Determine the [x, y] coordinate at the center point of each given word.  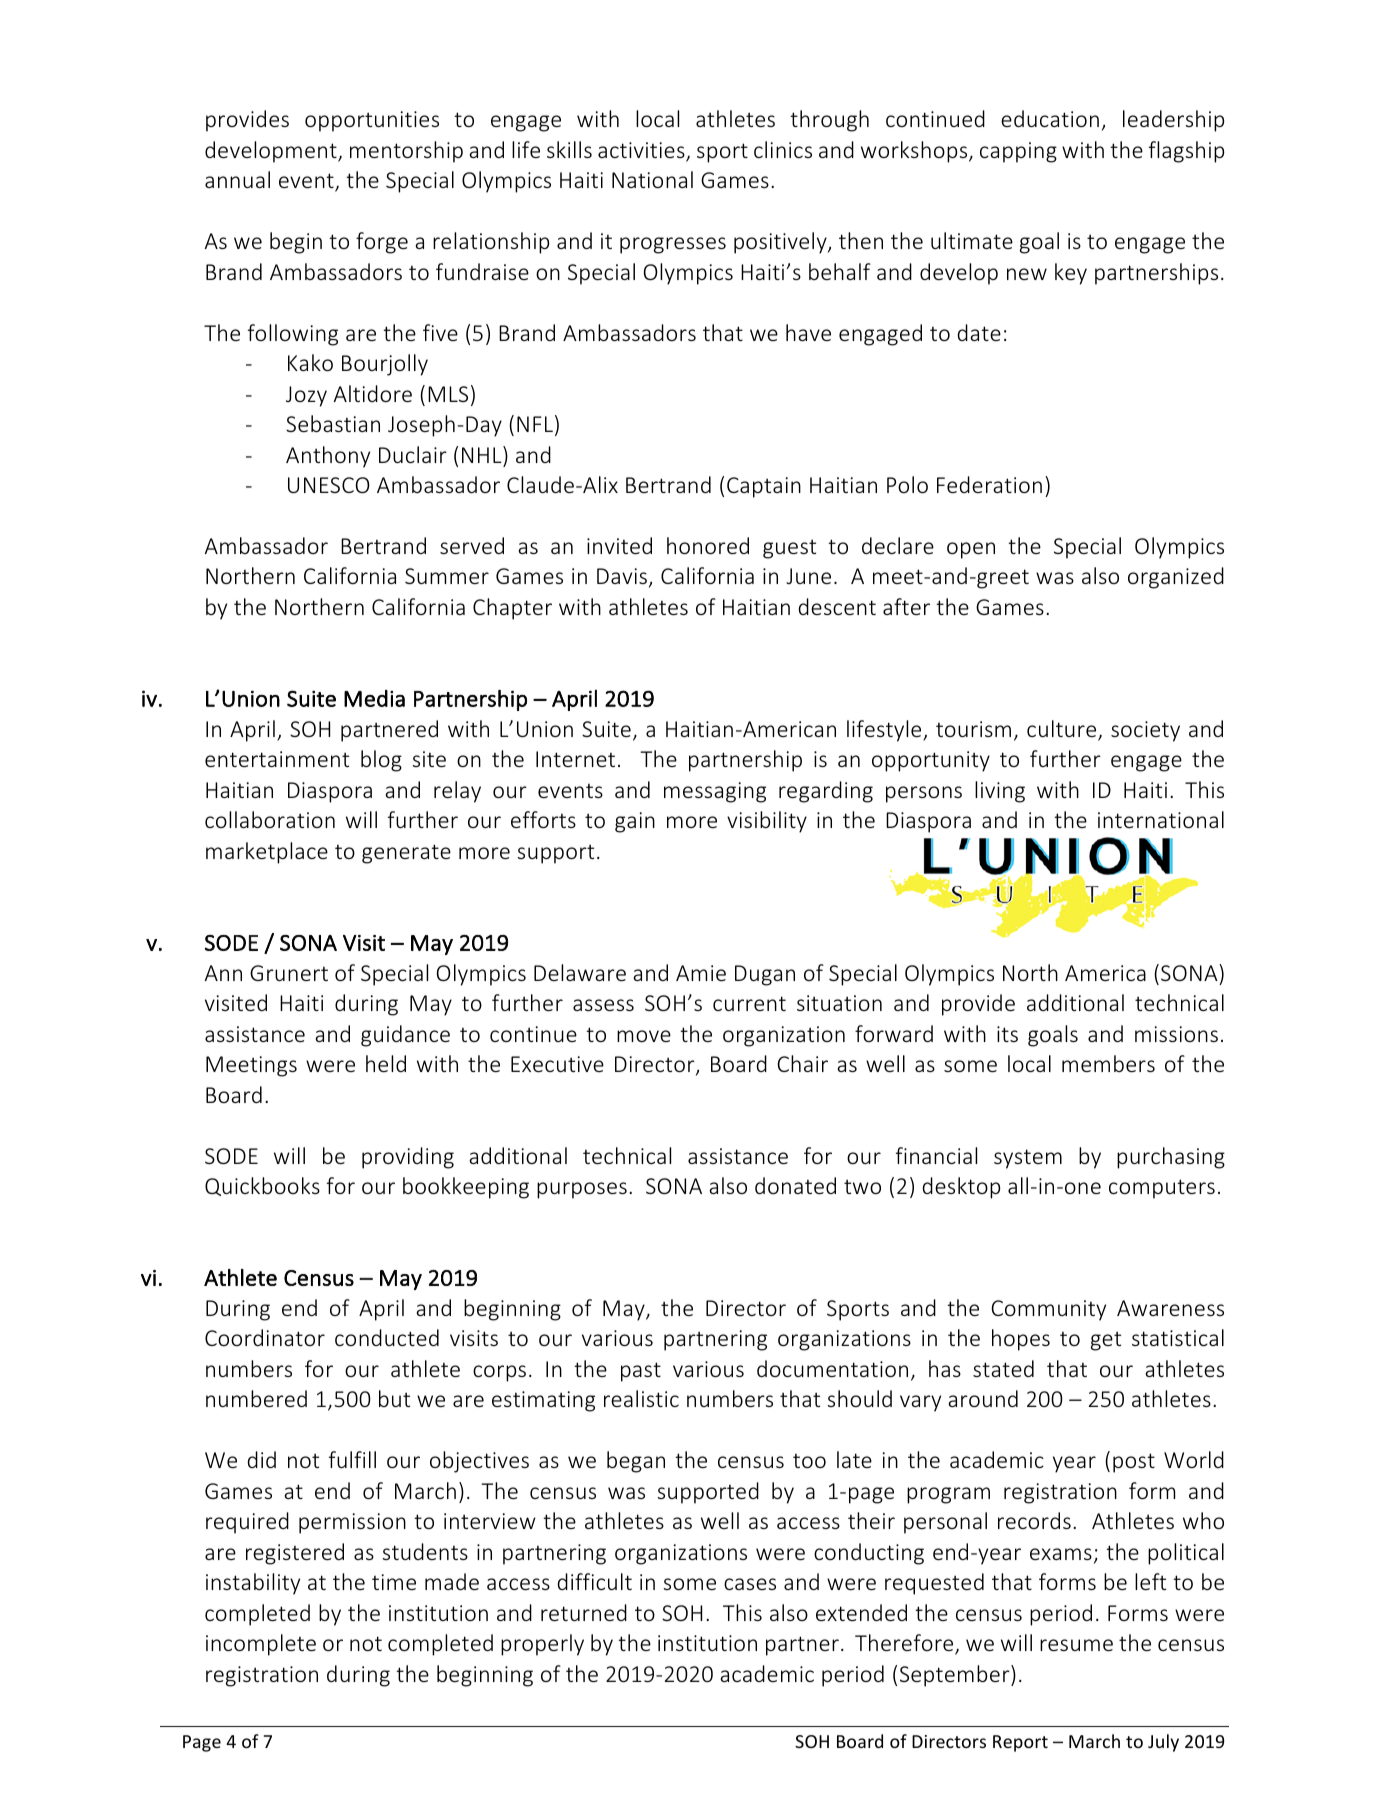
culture [1063, 730]
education [1050, 118]
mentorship [406, 152]
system [1028, 1159]
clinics [783, 149]
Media [374, 698]
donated [795, 1185]
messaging [715, 792]
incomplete [261, 1645]
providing [408, 1158]
